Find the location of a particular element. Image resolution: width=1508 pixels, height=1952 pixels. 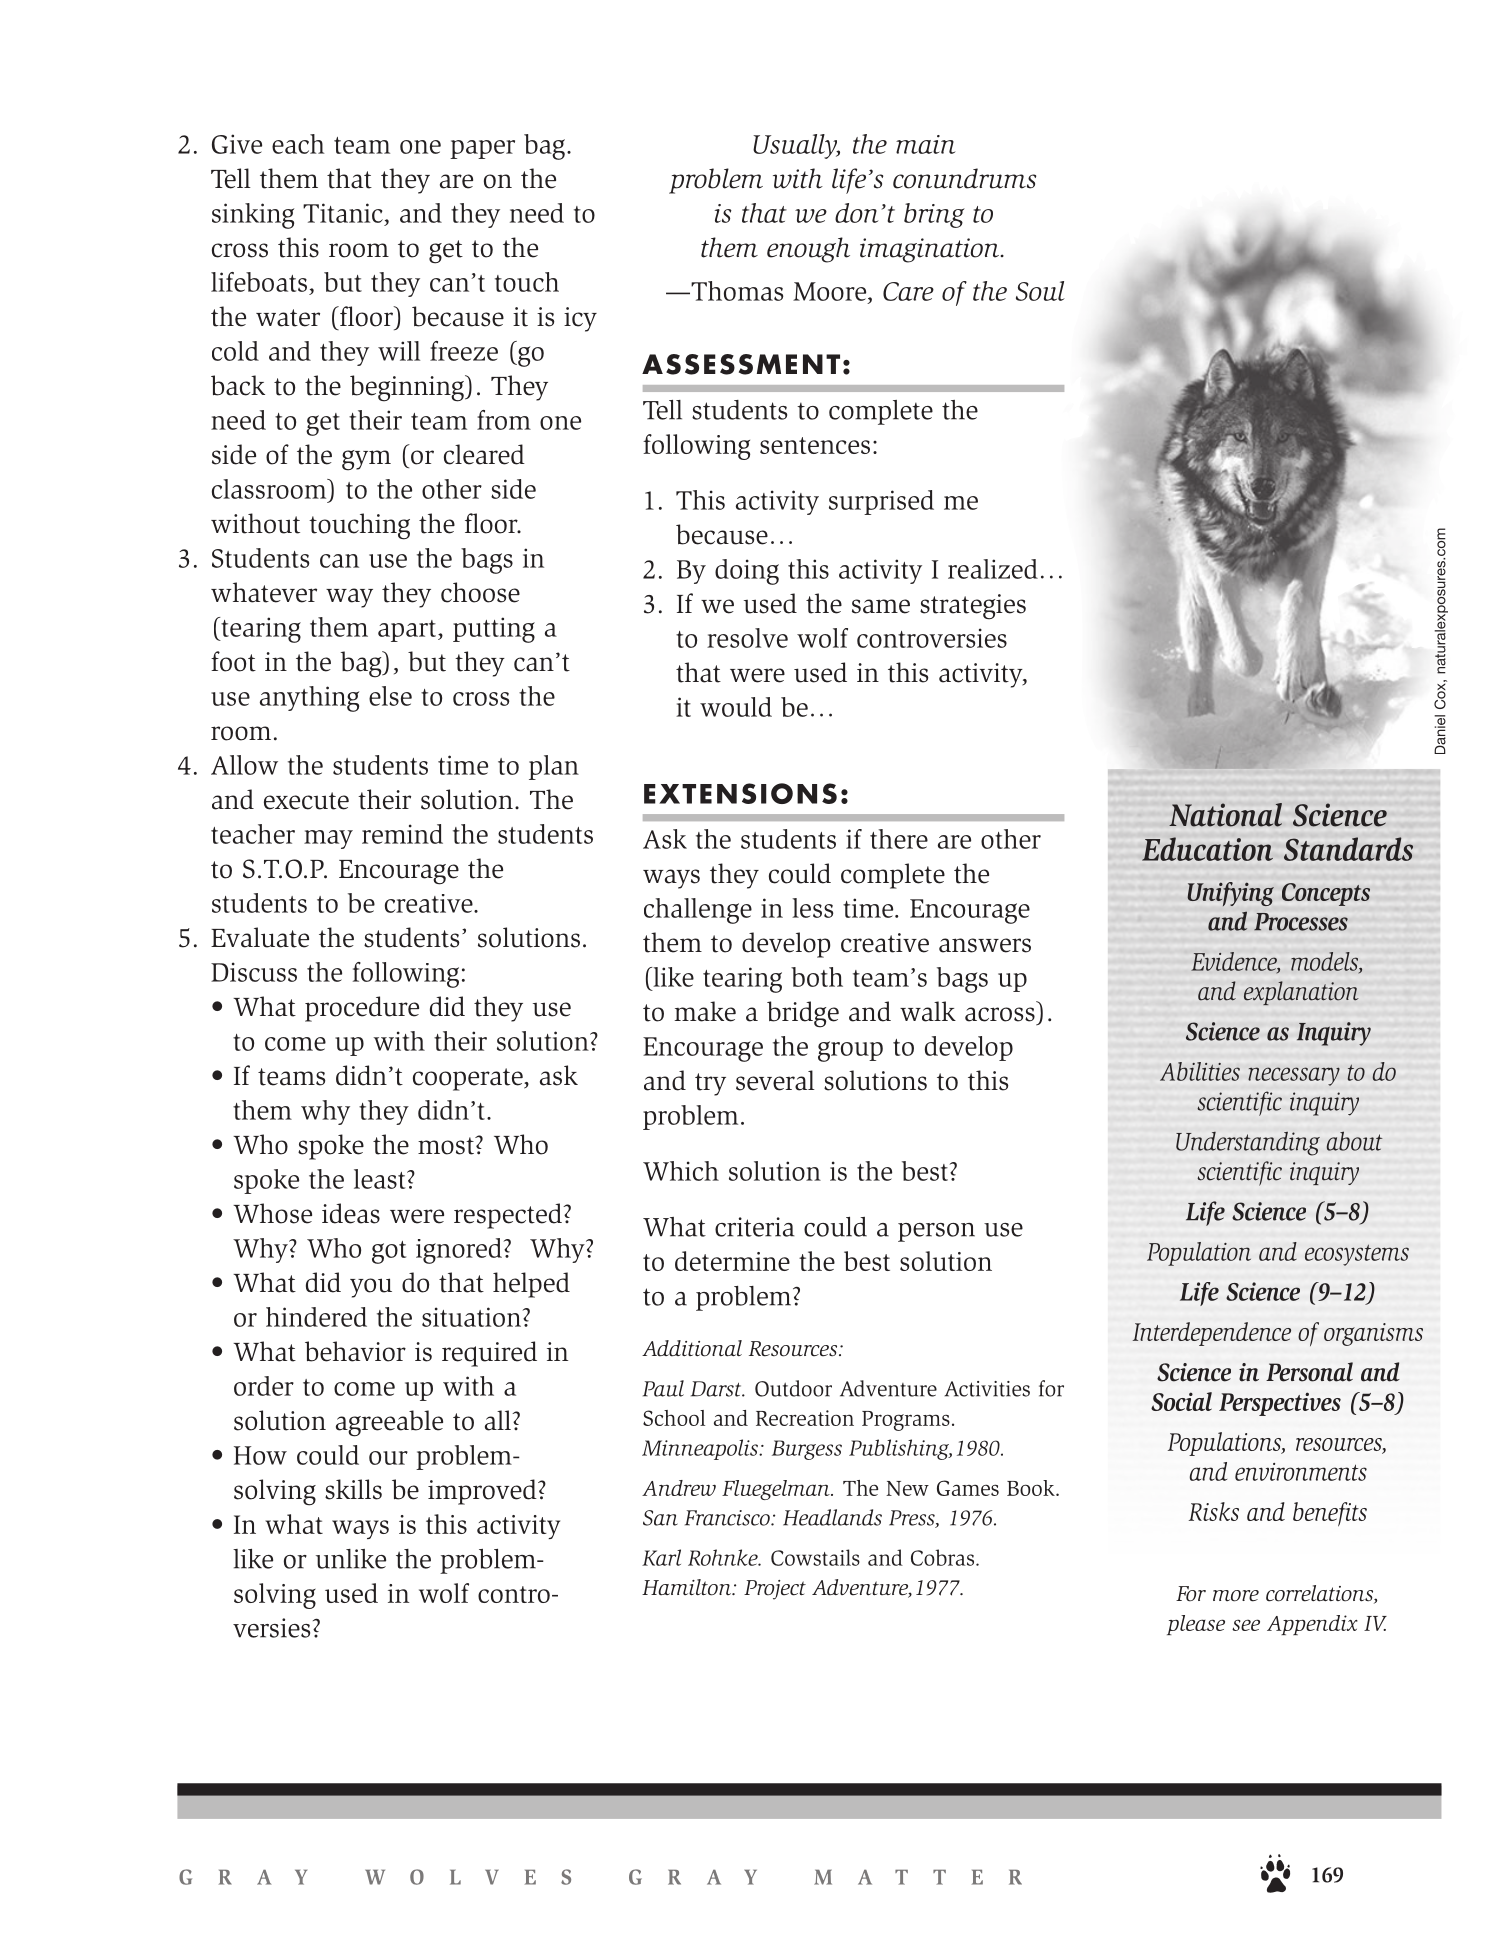

resolve is located at coordinates (747, 638).
